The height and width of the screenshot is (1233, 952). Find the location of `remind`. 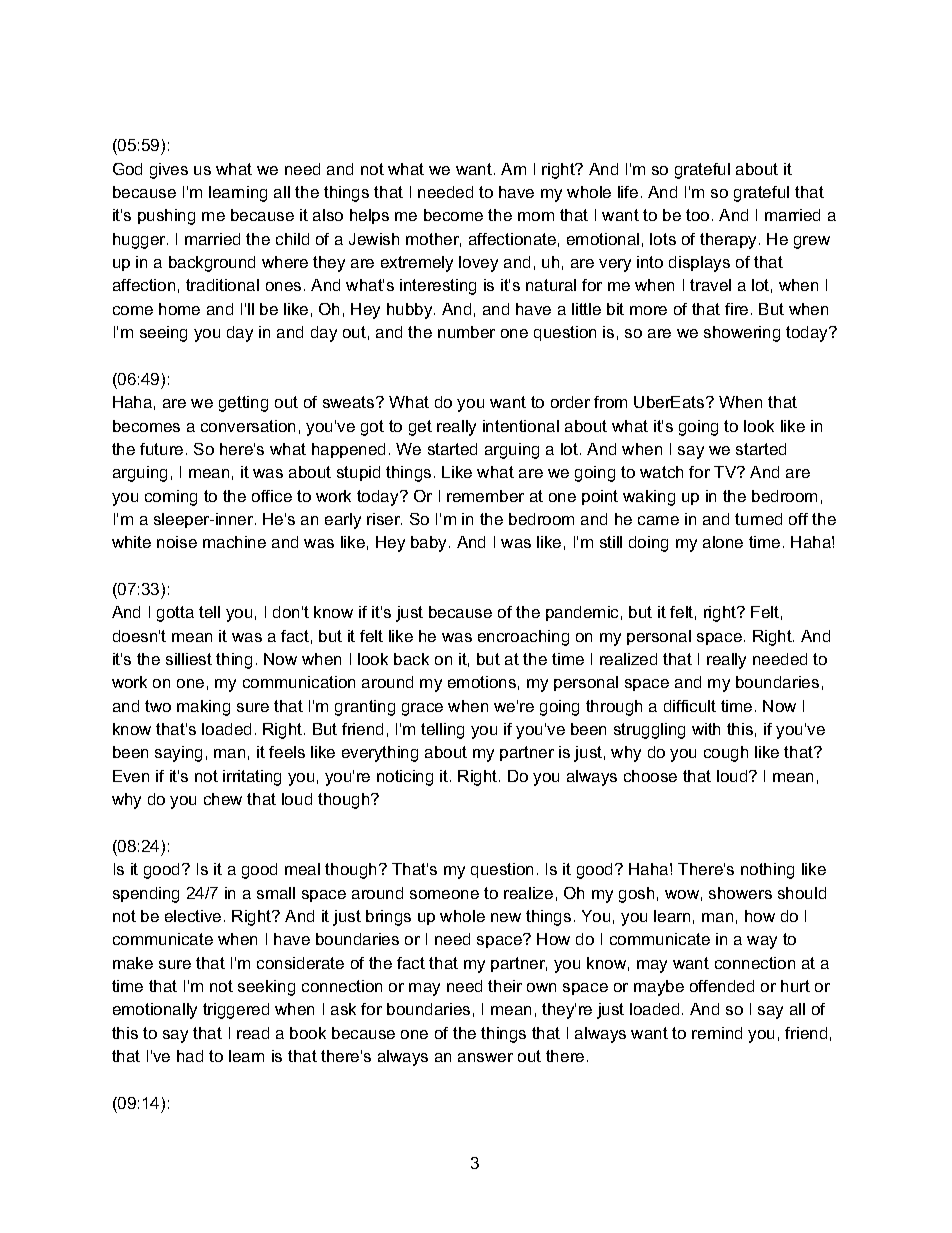

remind is located at coordinates (717, 1033).
